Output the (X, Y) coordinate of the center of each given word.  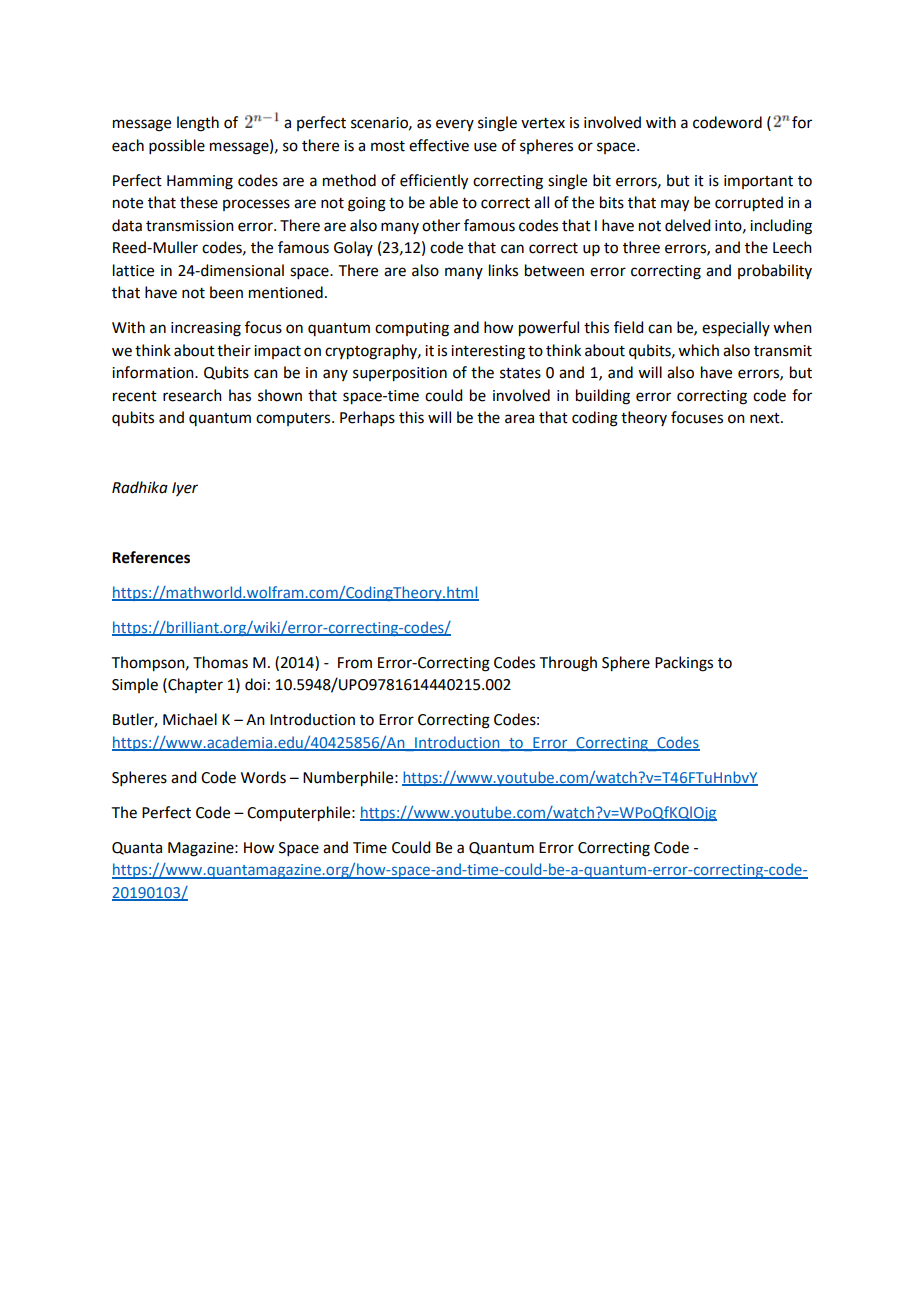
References (151, 557)
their (234, 350)
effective (439, 145)
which (698, 350)
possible (177, 146)
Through (568, 664)
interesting (488, 352)
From (355, 663)
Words (263, 777)
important (758, 182)
